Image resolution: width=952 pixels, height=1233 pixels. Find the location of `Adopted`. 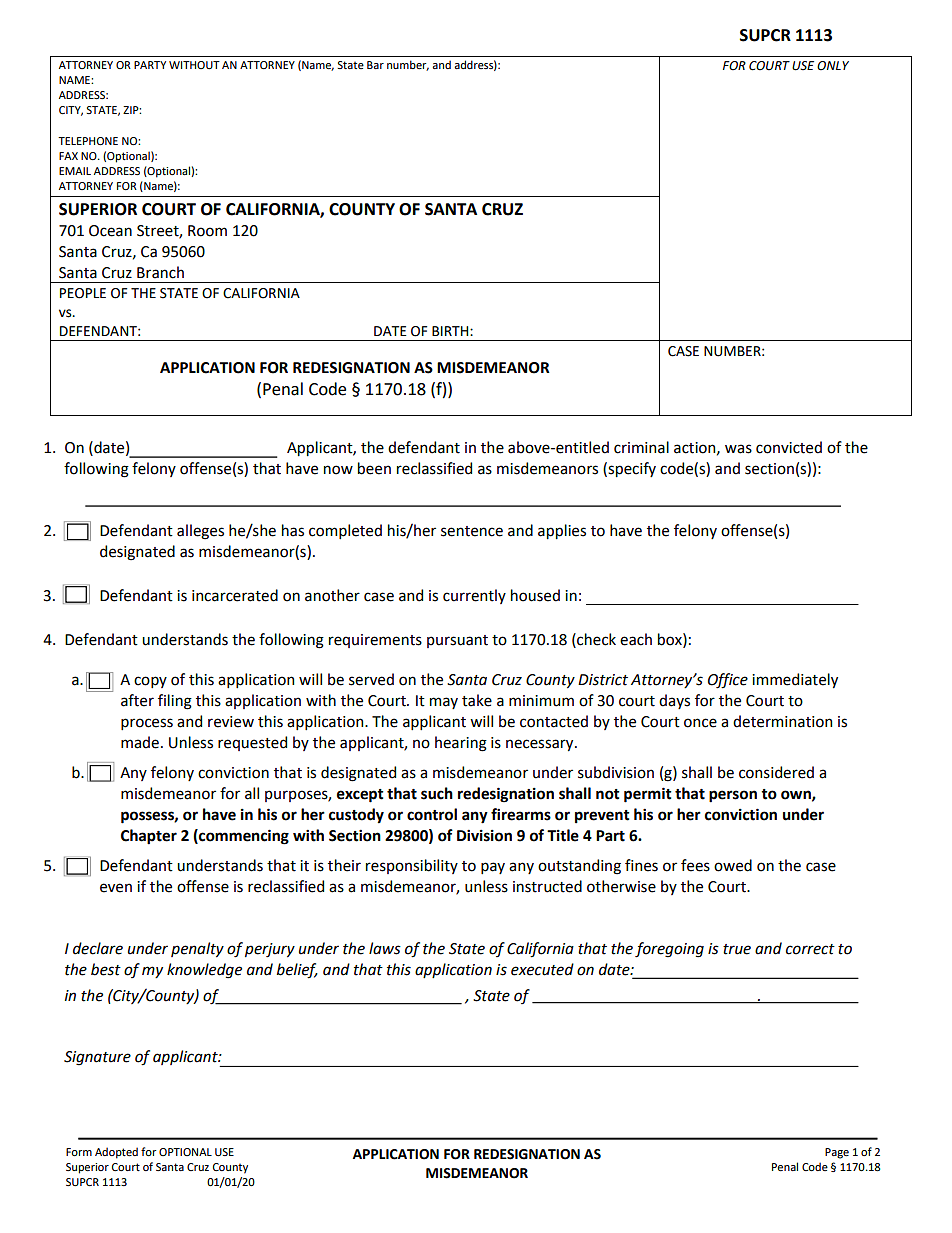

Adopted is located at coordinates (116, 1153).
